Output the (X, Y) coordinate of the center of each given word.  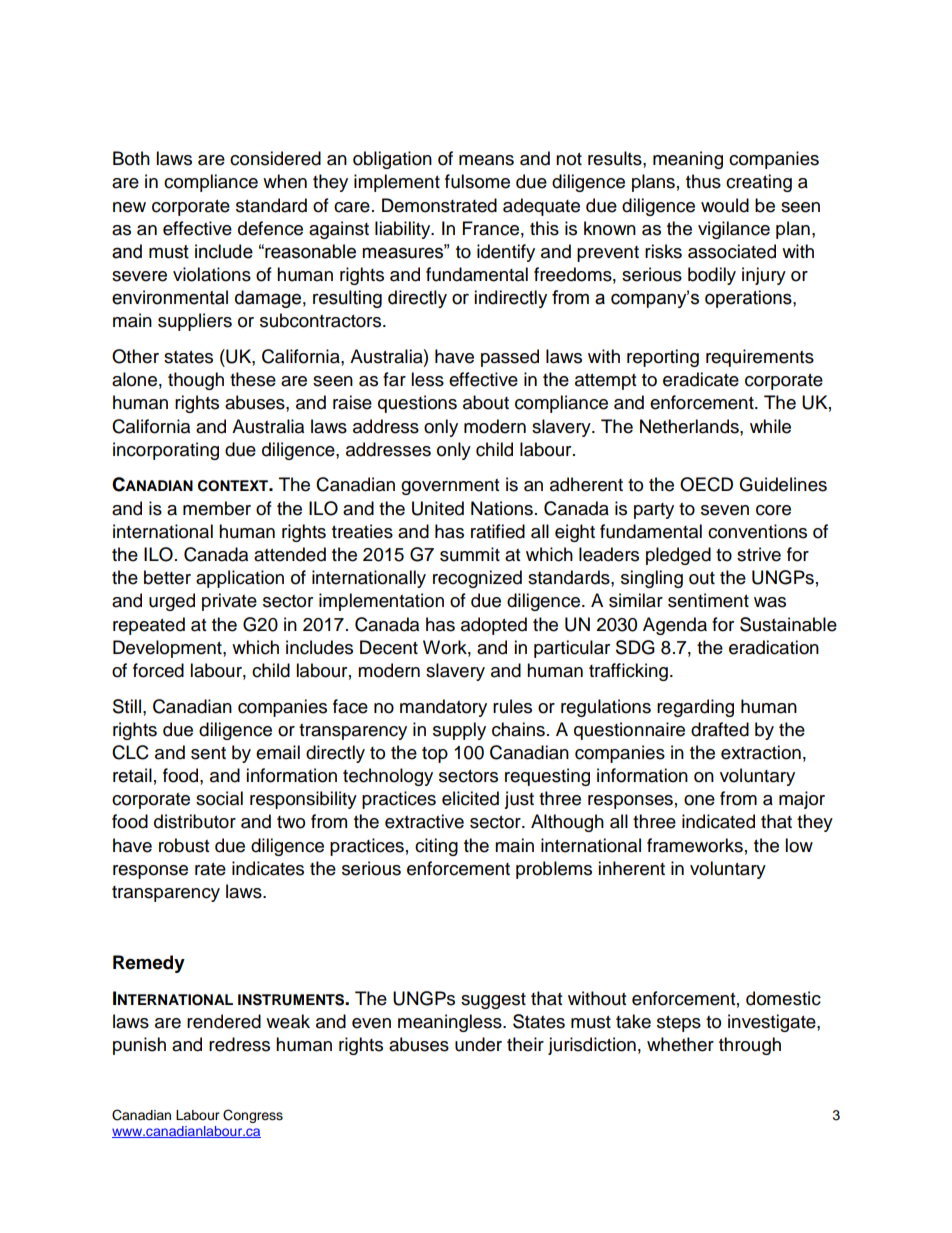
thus (703, 181)
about (486, 402)
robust (184, 845)
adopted (494, 626)
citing (436, 847)
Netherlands (690, 426)
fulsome (477, 181)
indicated (718, 821)
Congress (253, 1116)
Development (168, 649)
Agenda (675, 626)
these (253, 379)
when (285, 181)
